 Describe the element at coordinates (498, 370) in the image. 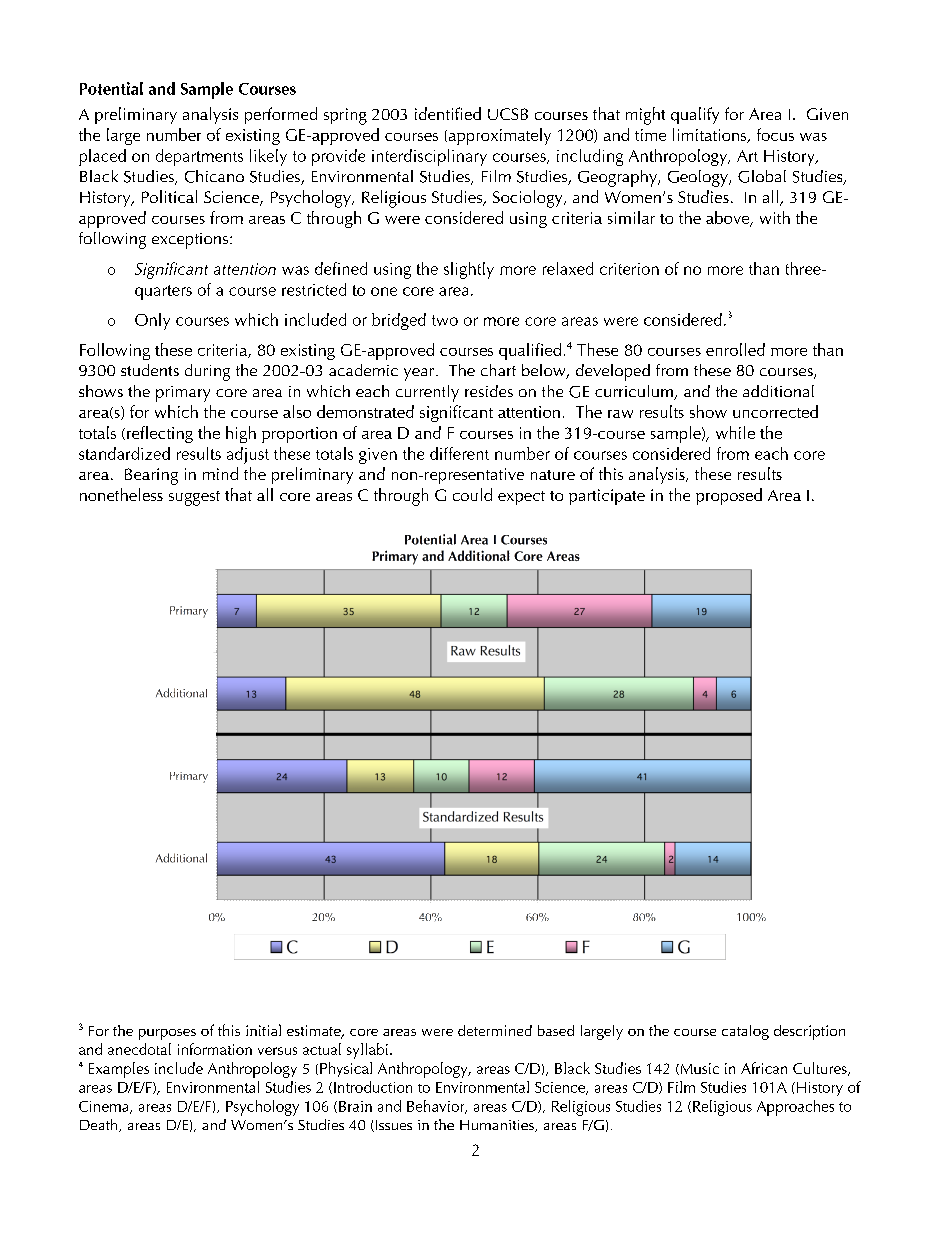

I see `chart` at that location.
